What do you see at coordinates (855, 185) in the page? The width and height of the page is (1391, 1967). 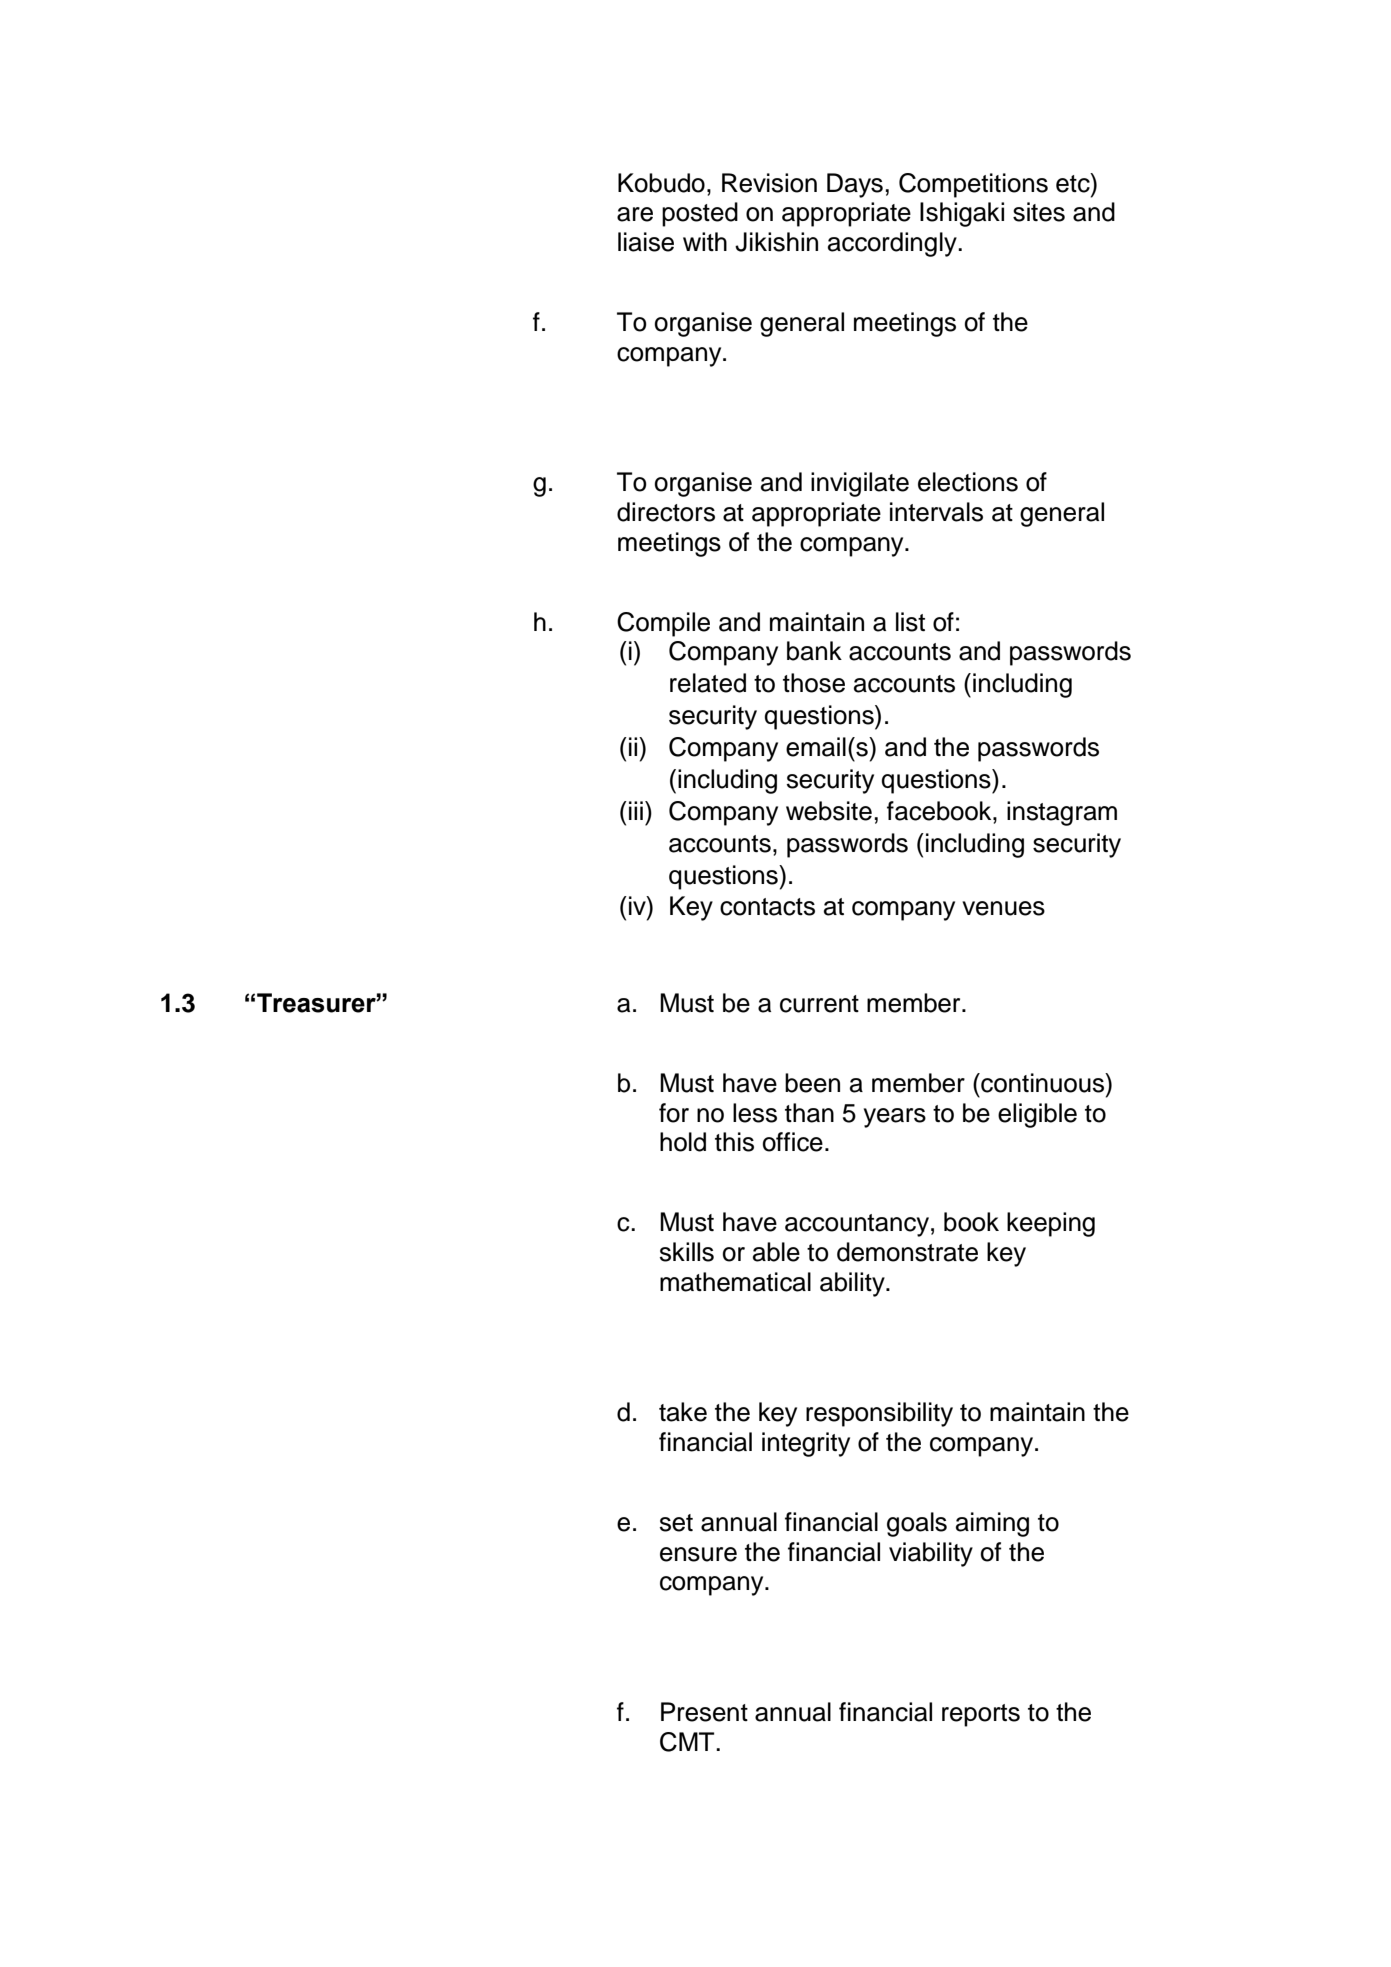 I see `Days` at bounding box center [855, 185].
